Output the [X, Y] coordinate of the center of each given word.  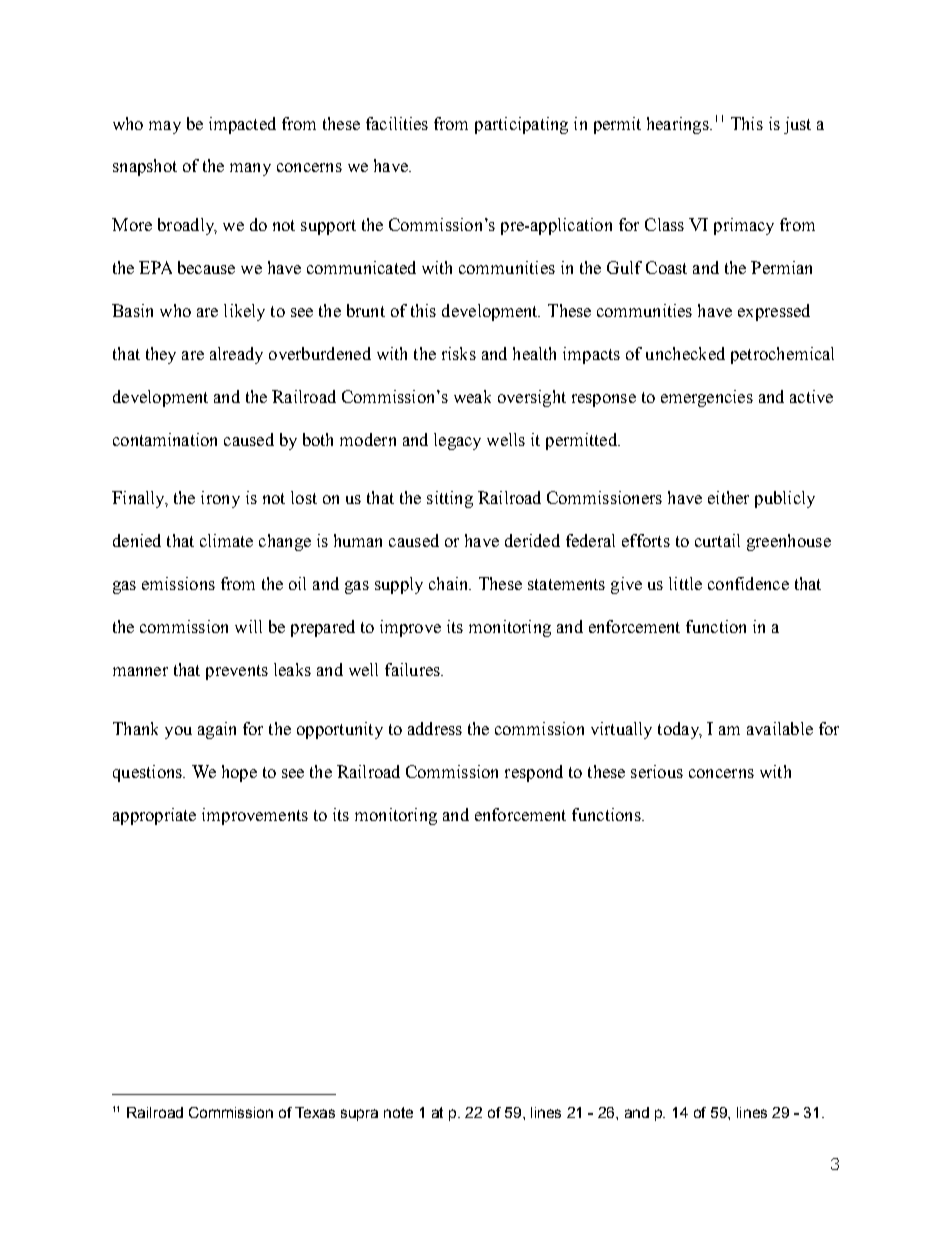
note [398, 1112]
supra [359, 1115]
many [250, 169]
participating [521, 125]
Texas [315, 1112]
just [797, 125]
